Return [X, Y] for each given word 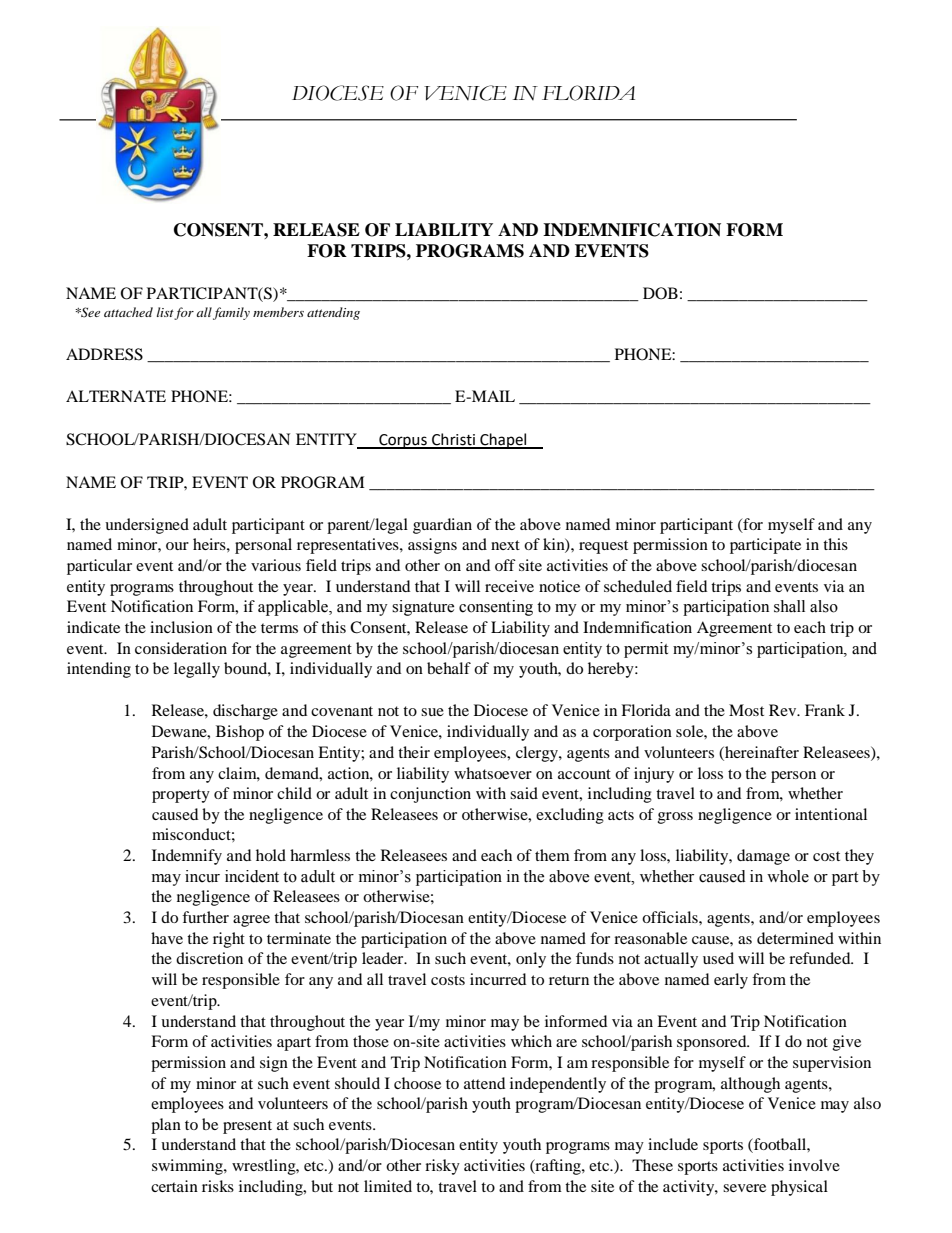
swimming [188, 1167]
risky [442, 1167]
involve [814, 1165]
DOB [660, 293]
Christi [453, 440]
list [166, 313]
